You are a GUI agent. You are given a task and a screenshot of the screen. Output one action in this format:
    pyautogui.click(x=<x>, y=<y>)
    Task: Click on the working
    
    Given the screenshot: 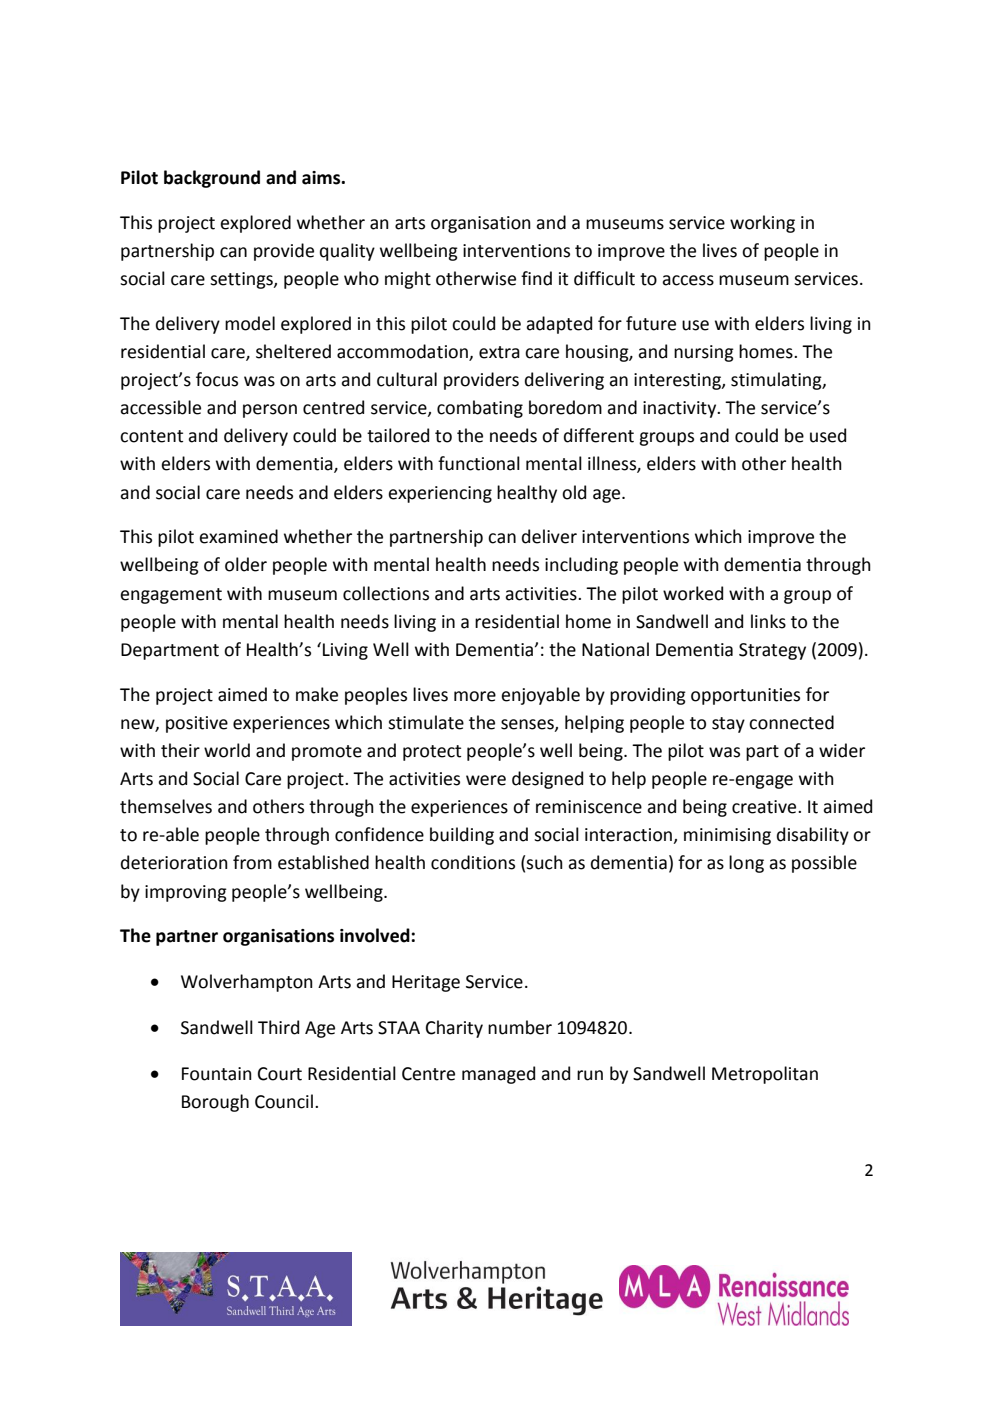 What is the action you would take?
    pyautogui.click(x=762, y=224)
